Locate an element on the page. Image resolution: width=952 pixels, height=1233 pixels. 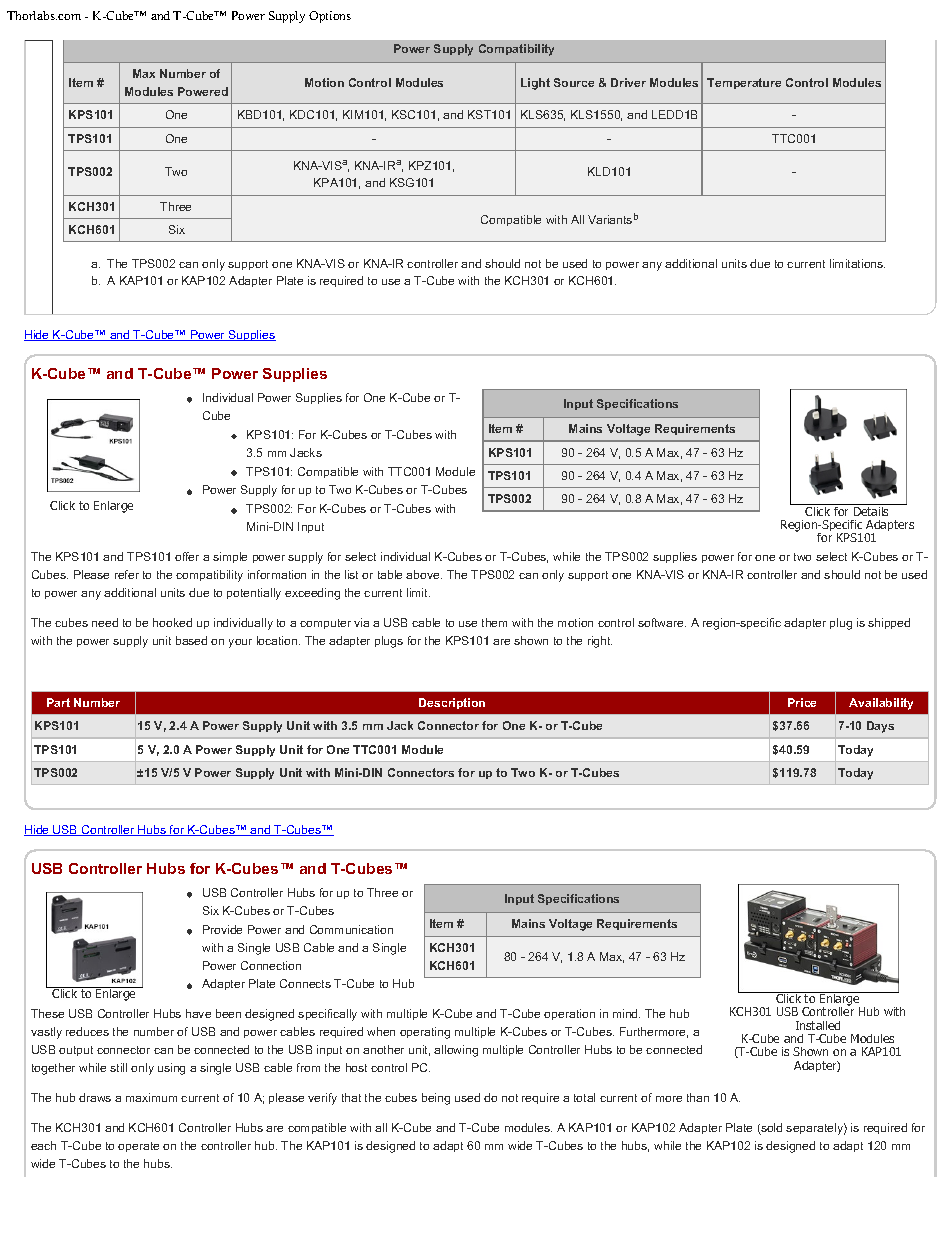
maximum is located at coordinates (151, 1097).
